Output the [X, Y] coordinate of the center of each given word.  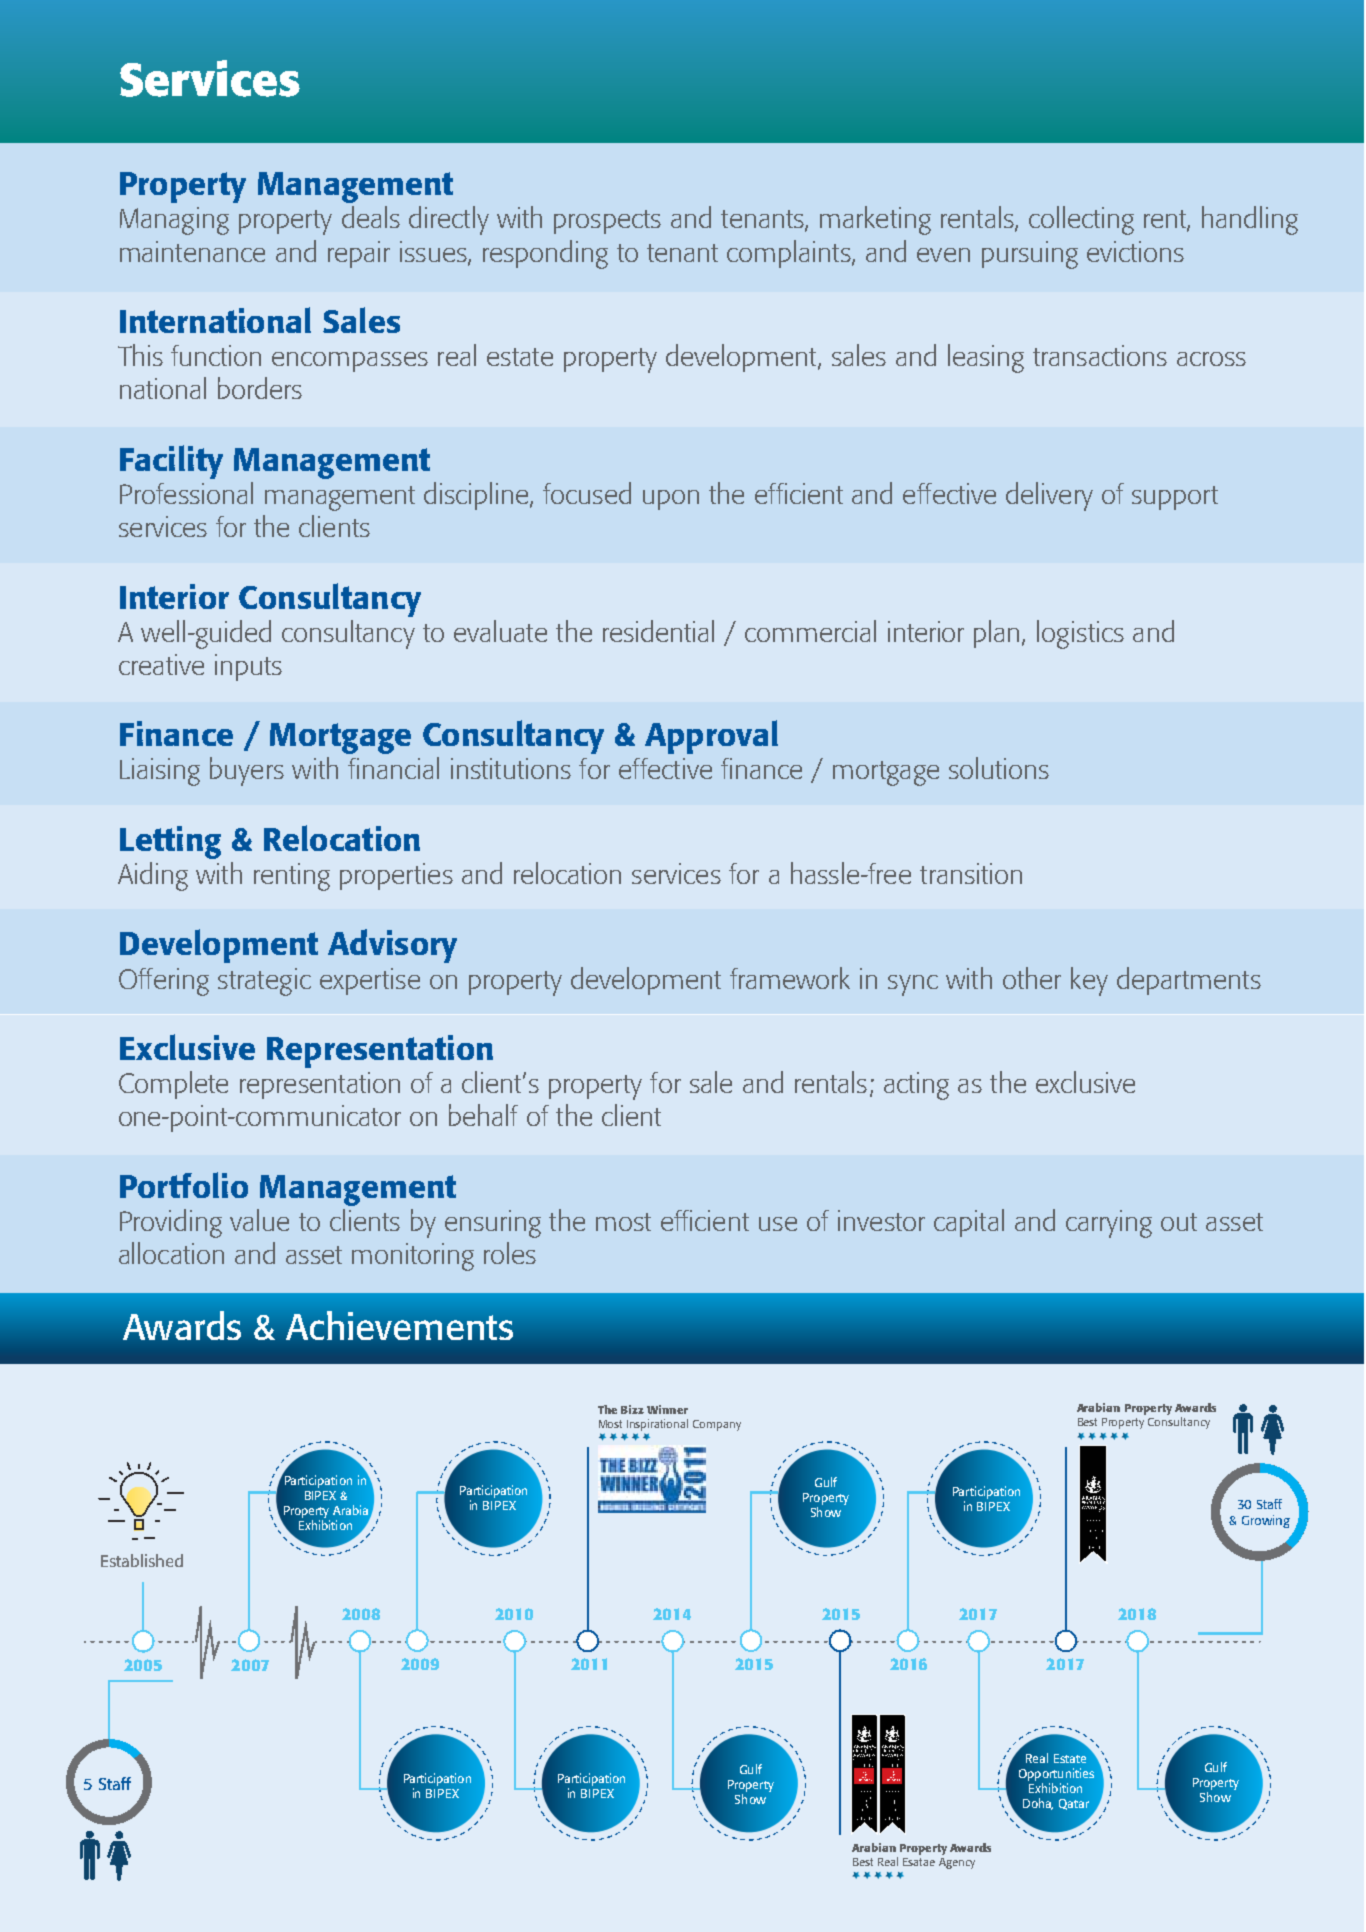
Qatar [1074, 1804]
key [1089, 981]
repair [359, 254]
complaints [790, 254]
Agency [957, 1863]
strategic [264, 982]
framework [790, 978]
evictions [1135, 251]
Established [142, 1560]
